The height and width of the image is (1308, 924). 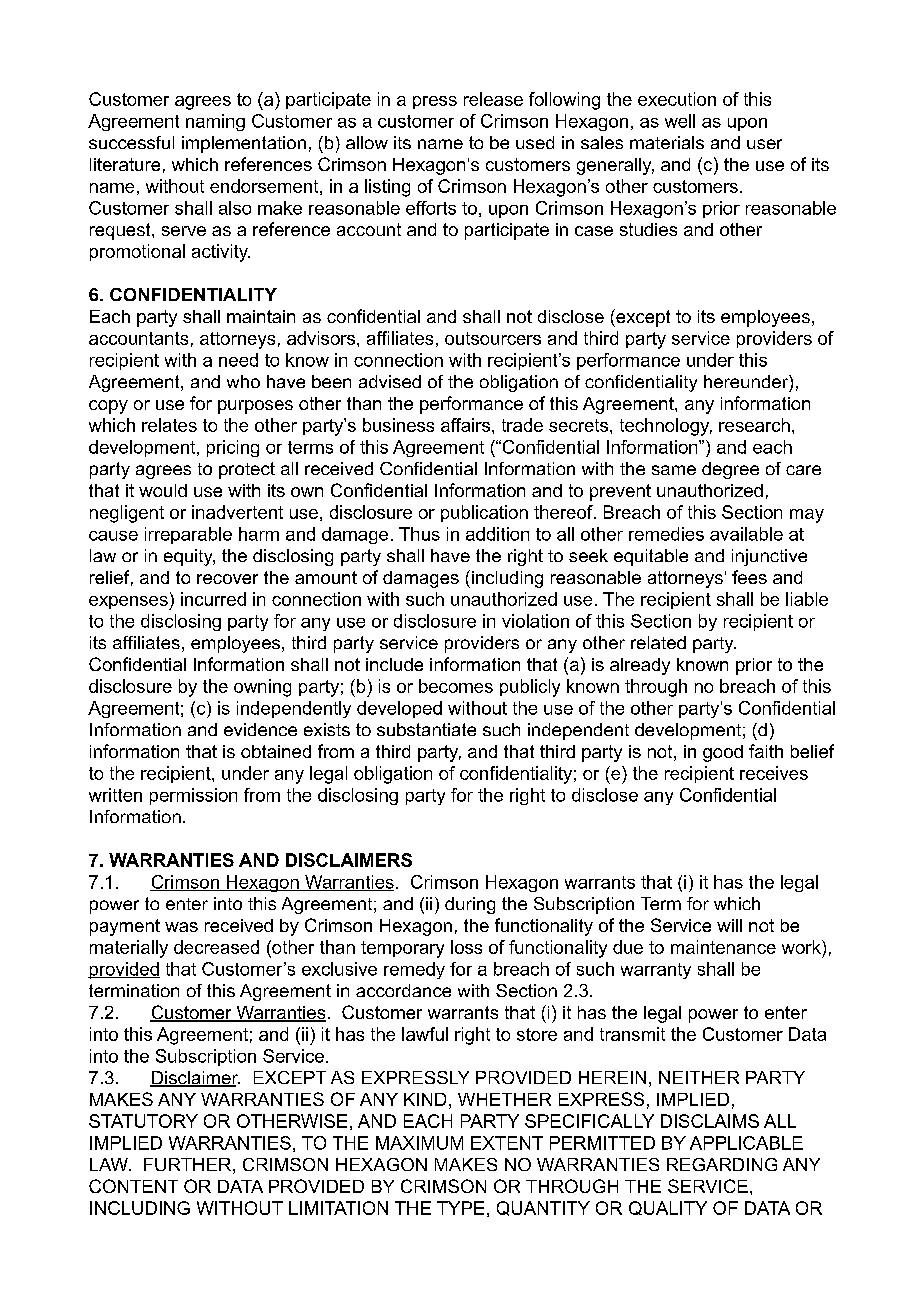 I want to click on release, so click(x=493, y=99).
